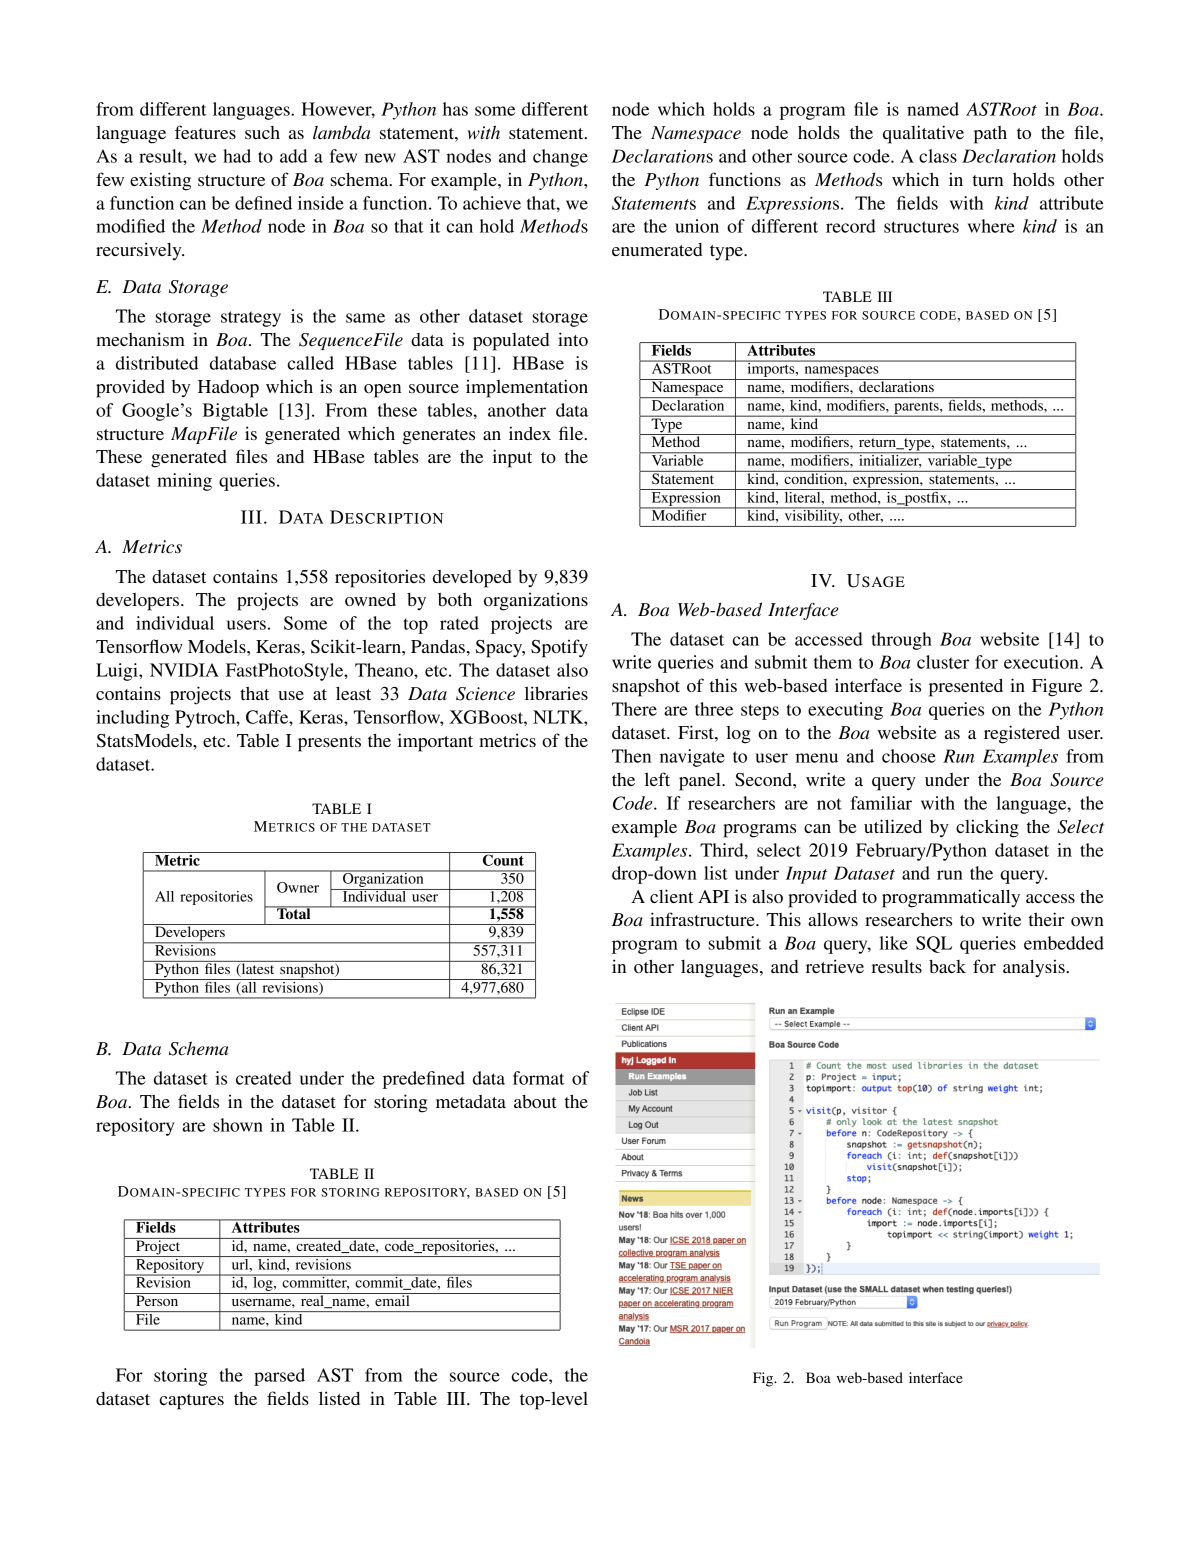 The height and width of the page is (1553, 1200). I want to click on format, so click(539, 1078).
